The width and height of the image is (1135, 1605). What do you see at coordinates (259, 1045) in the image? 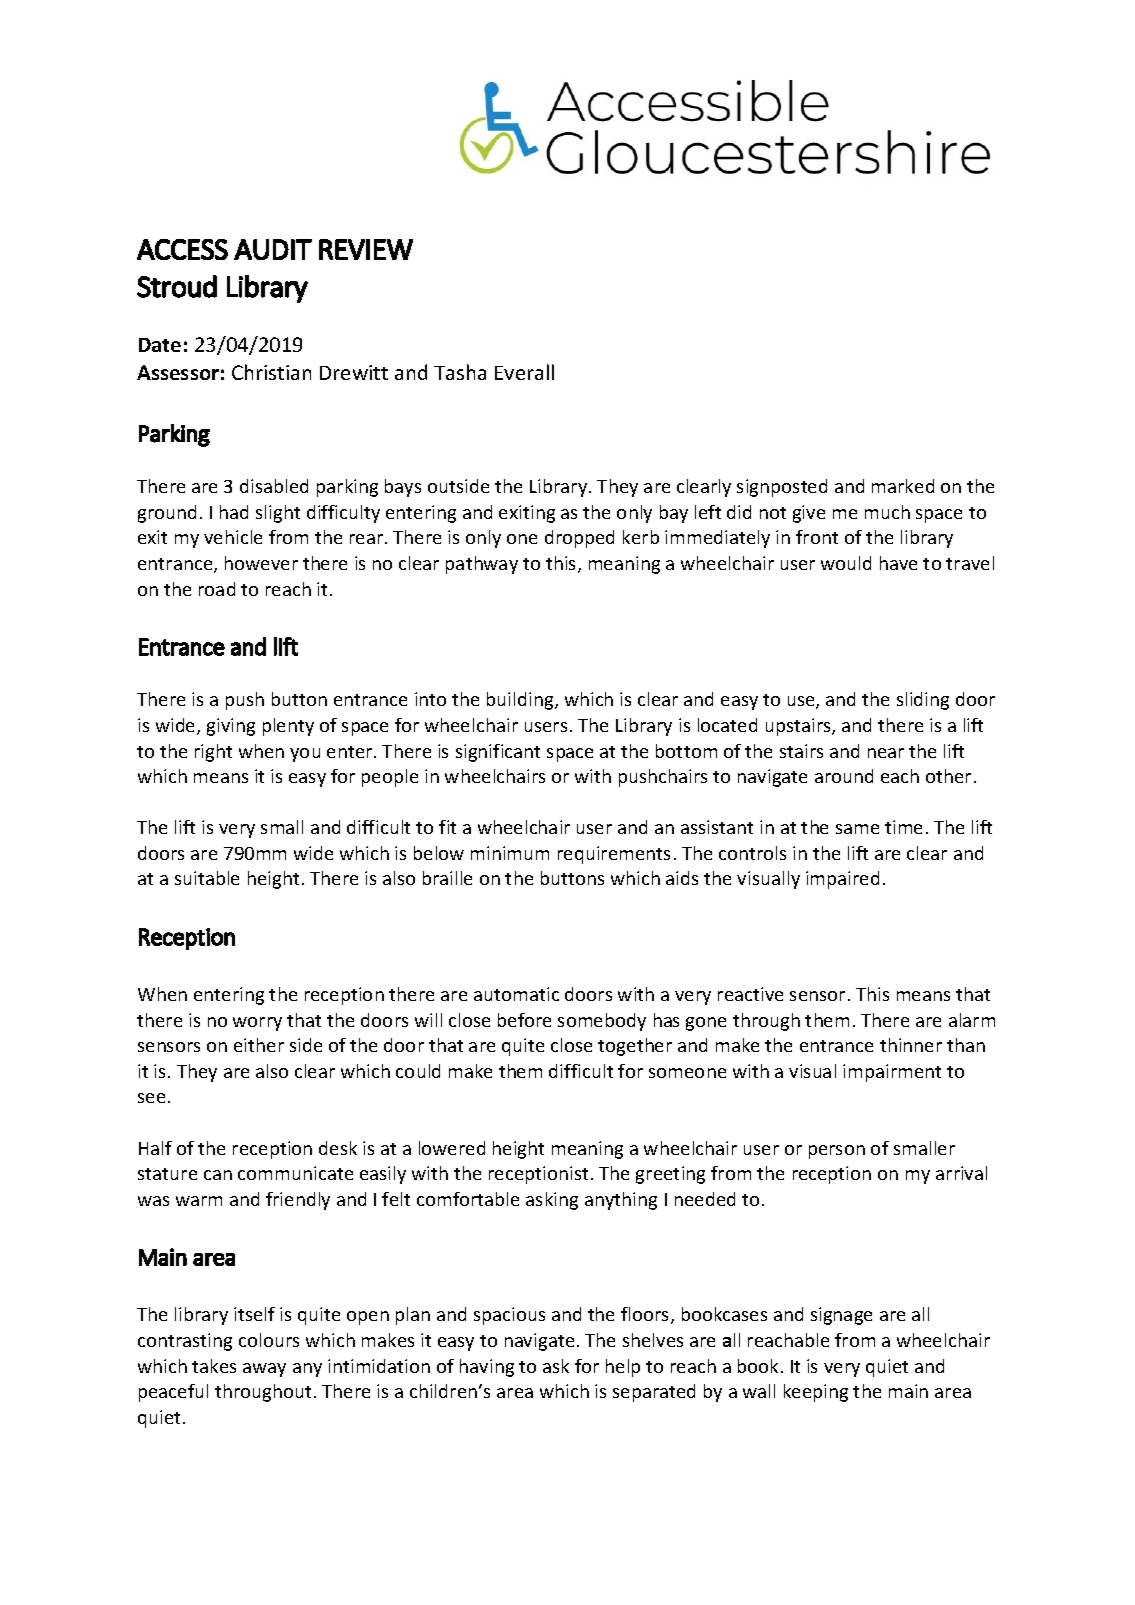
I see `either` at bounding box center [259, 1045].
